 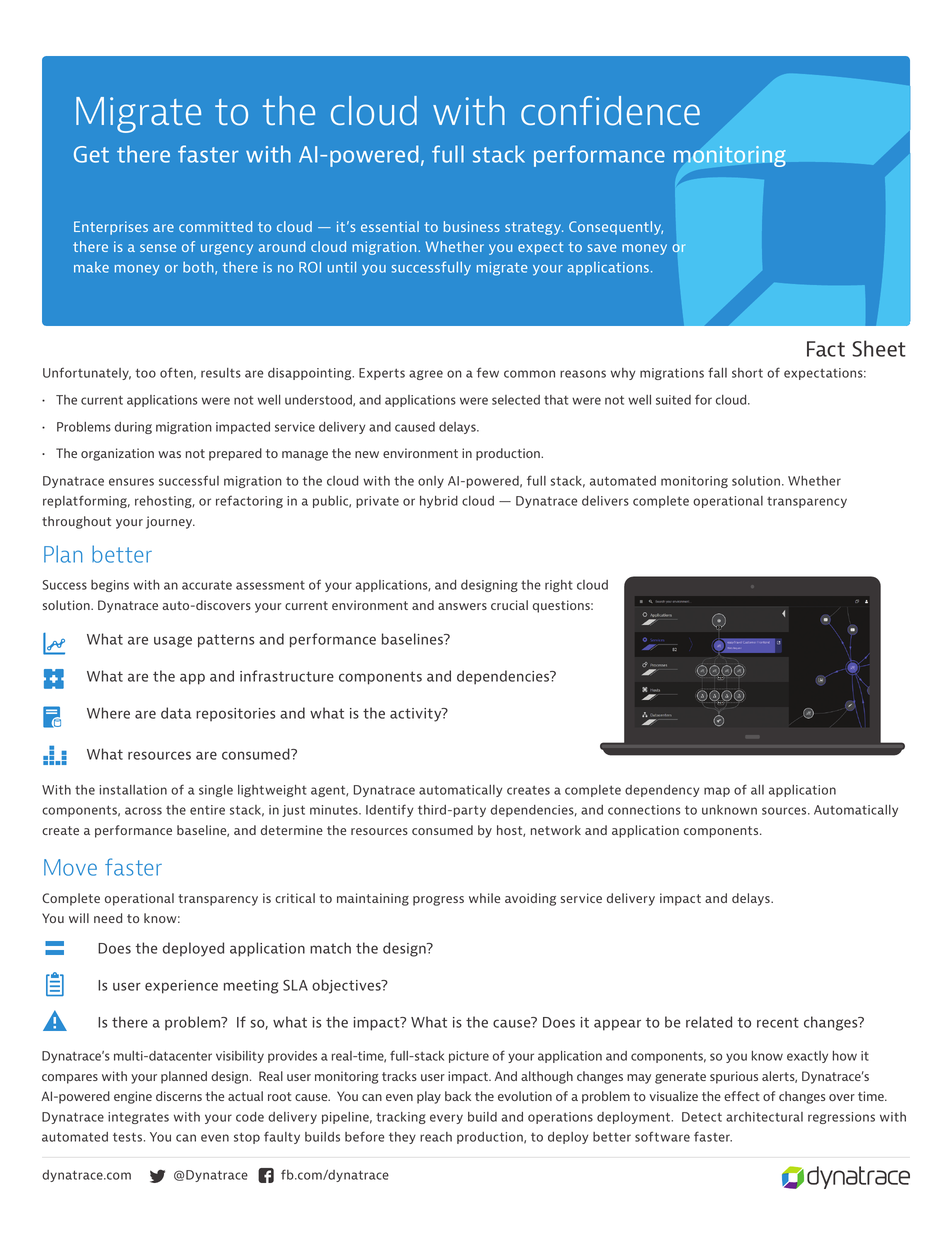 What do you see at coordinates (133, 790) in the screenshot?
I see `installation` at bounding box center [133, 790].
